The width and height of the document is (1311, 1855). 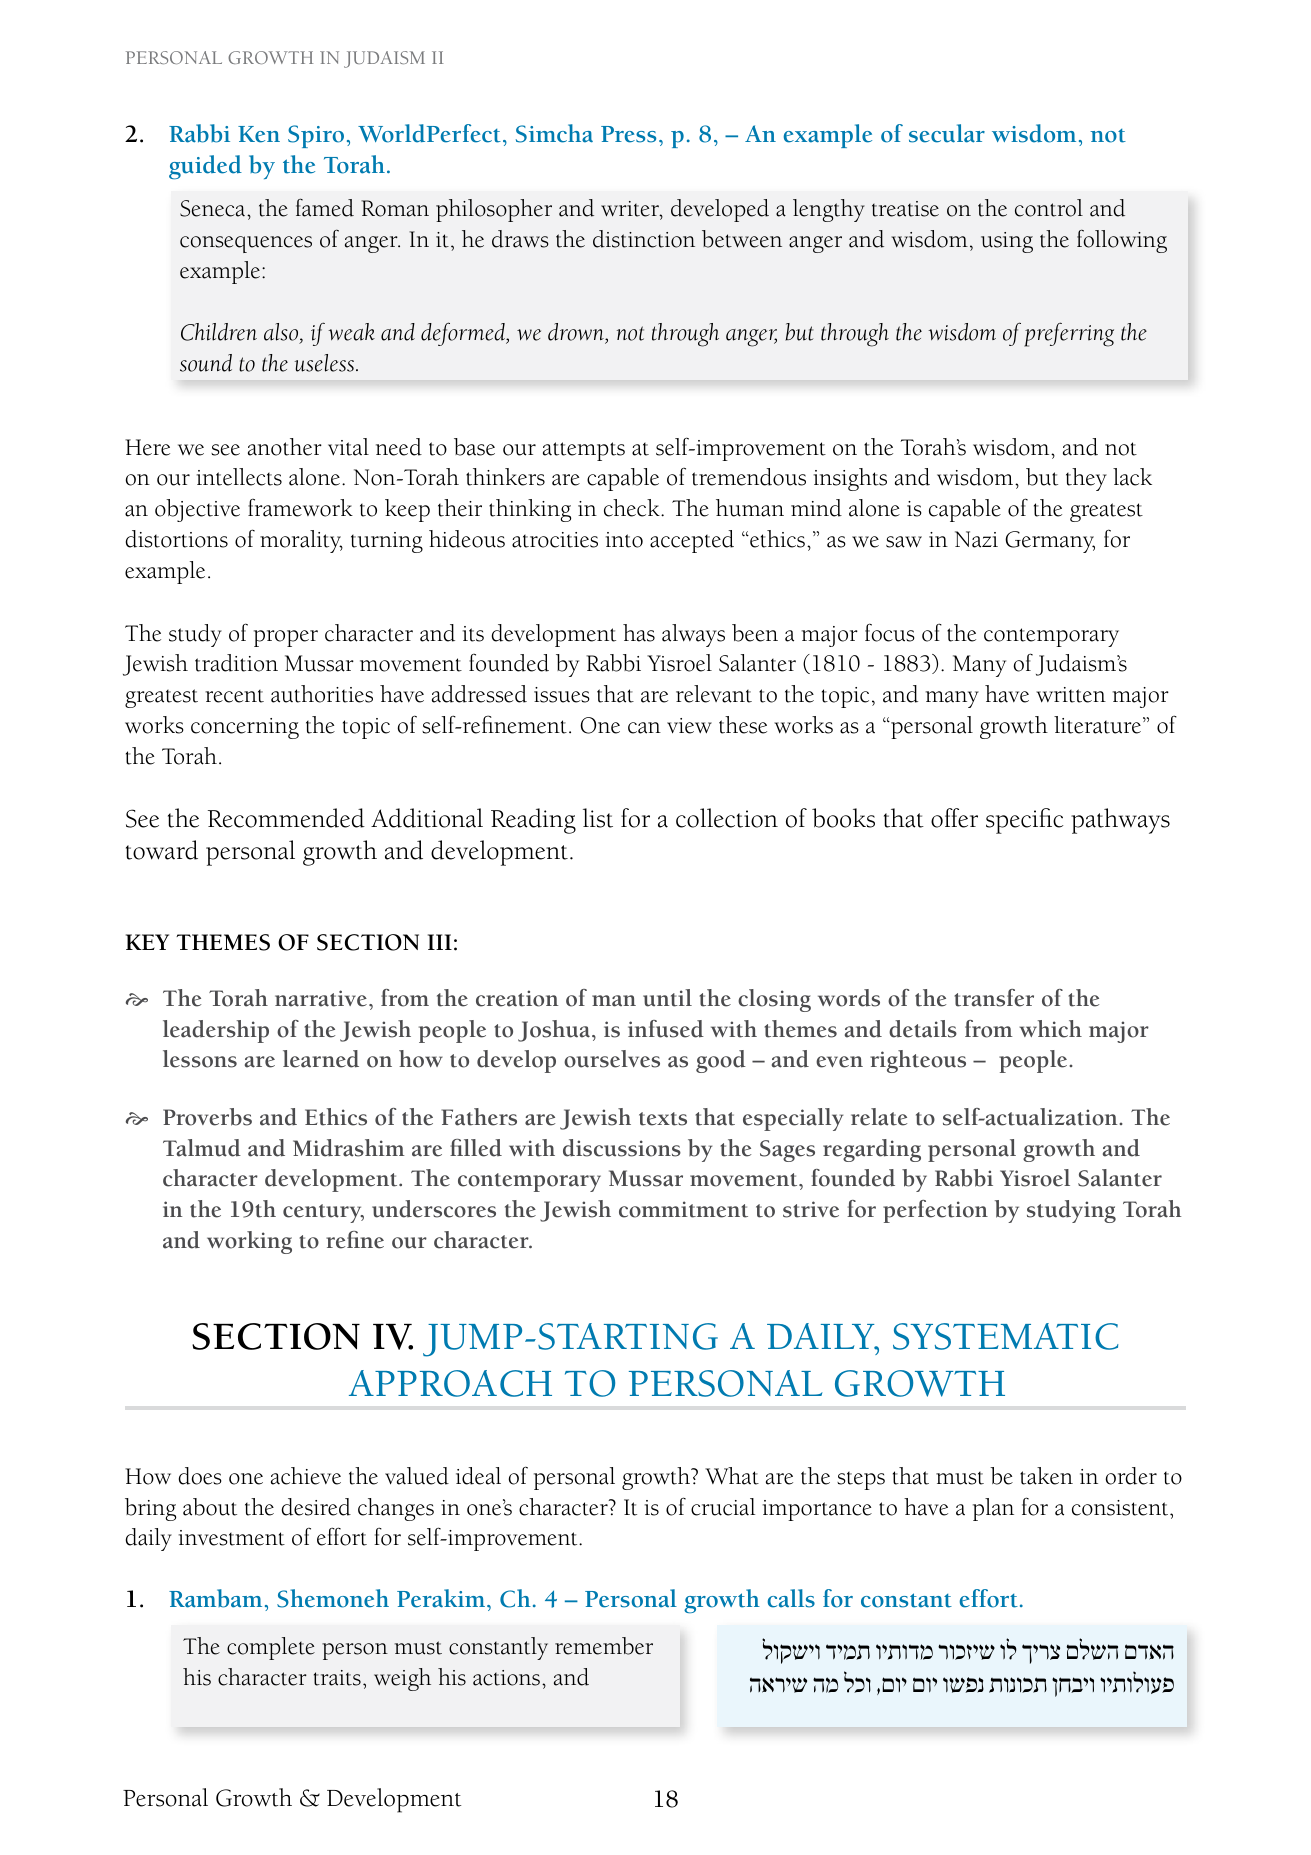 What do you see at coordinates (683, 1209) in the document?
I see `commitment` at bounding box center [683, 1209].
